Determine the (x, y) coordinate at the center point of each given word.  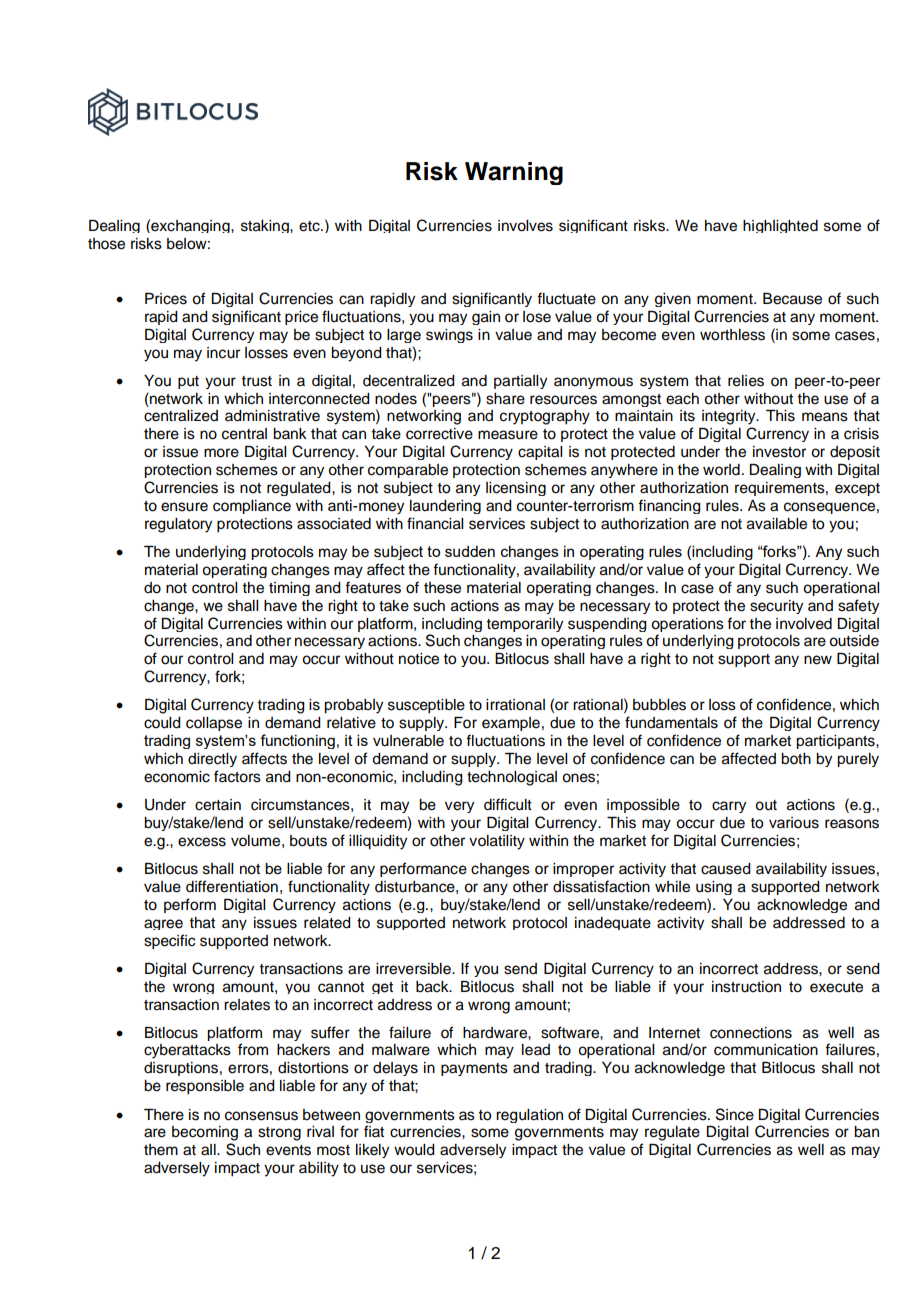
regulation (529, 1116)
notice (419, 659)
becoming (205, 1133)
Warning (514, 173)
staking (266, 226)
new (818, 660)
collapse (214, 724)
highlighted (780, 226)
